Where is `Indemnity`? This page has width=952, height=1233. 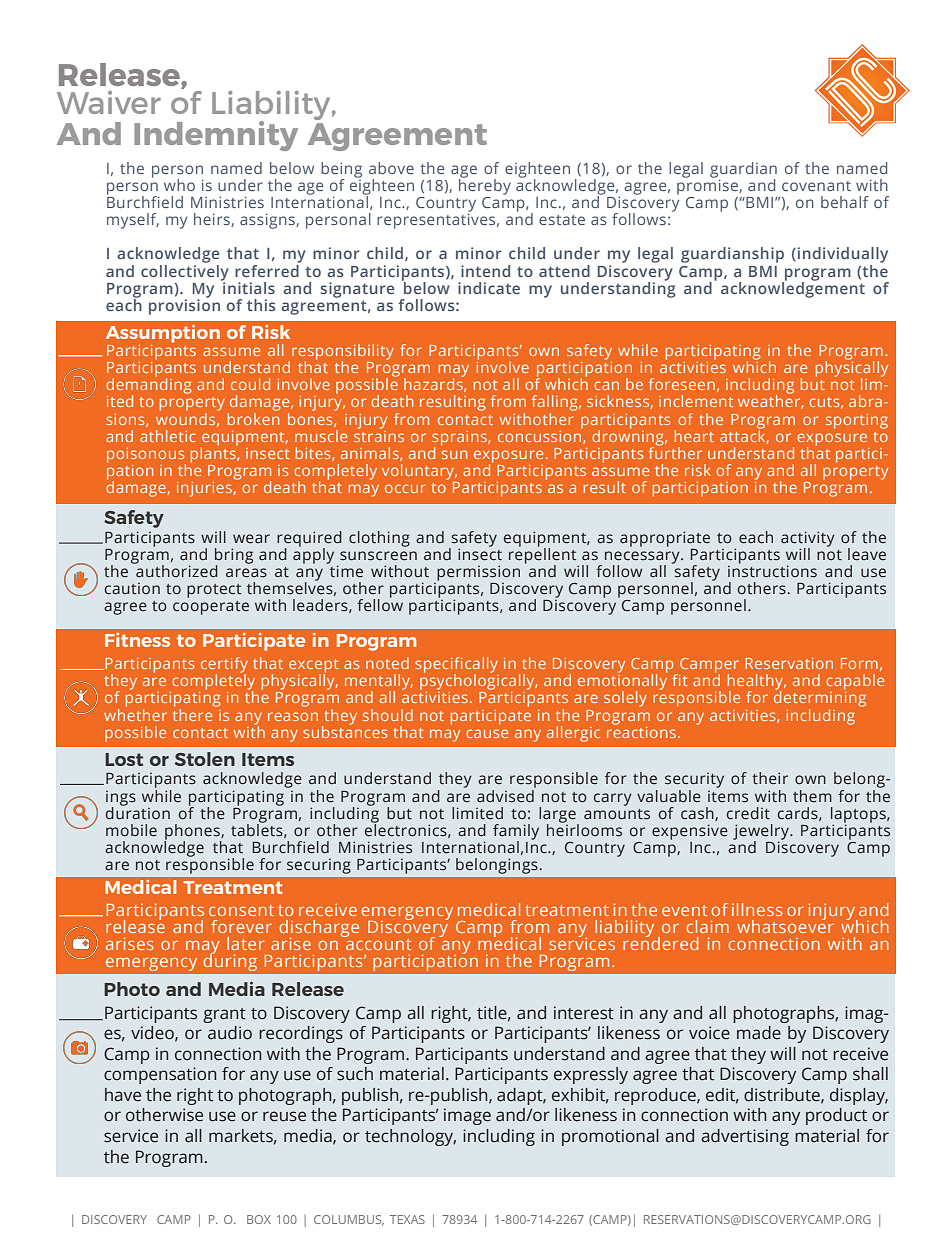
Indemnity is located at coordinates (216, 136).
